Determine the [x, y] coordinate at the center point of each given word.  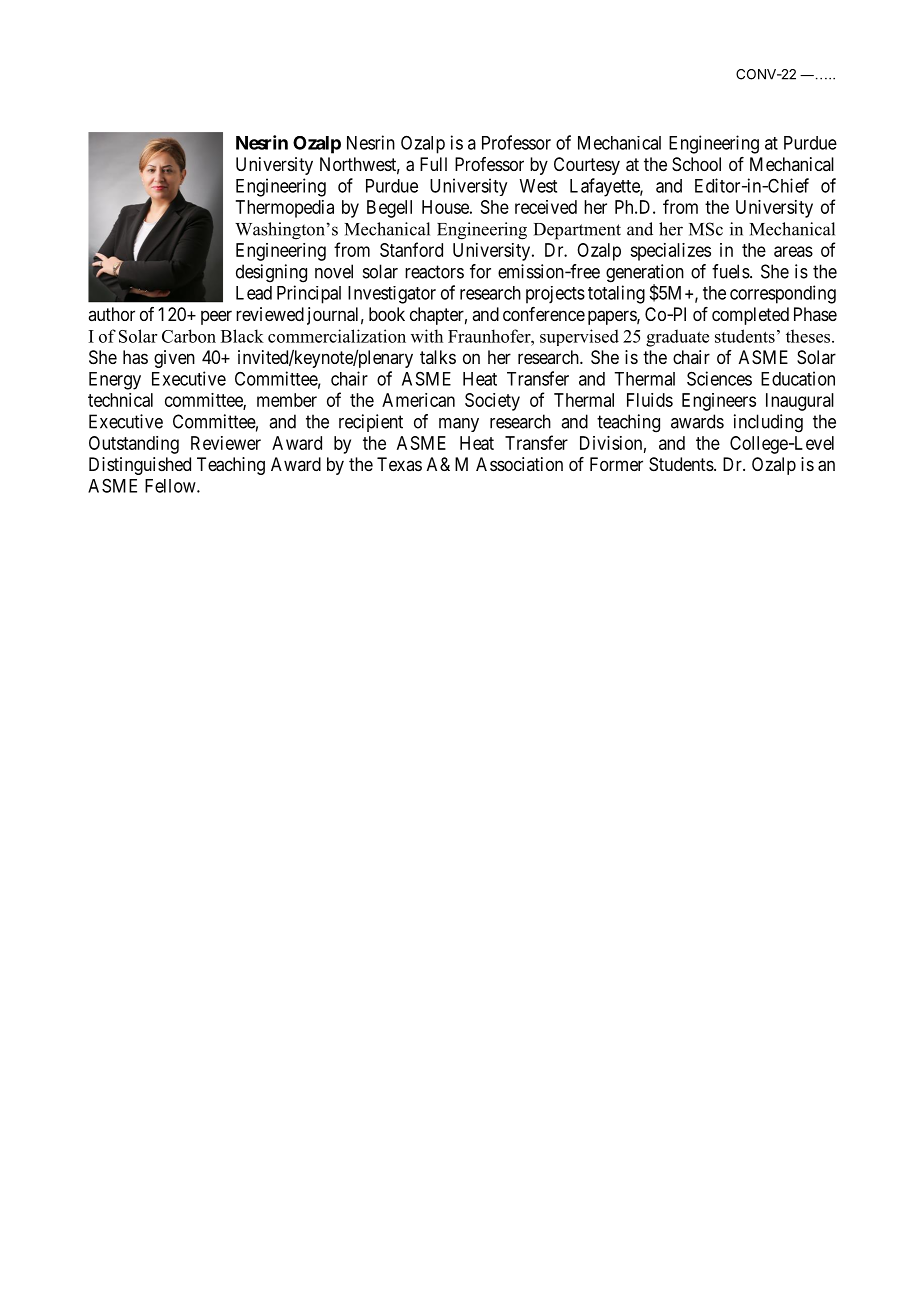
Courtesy [587, 166]
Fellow [171, 486]
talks [438, 357]
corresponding [783, 294]
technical [120, 400]
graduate [677, 338]
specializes [670, 252]
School [696, 164]
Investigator [392, 295]
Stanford [411, 249]
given [174, 359]
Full [433, 164]
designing [271, 273]
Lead [254, 293]
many [459, 425]
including [768, 423]
